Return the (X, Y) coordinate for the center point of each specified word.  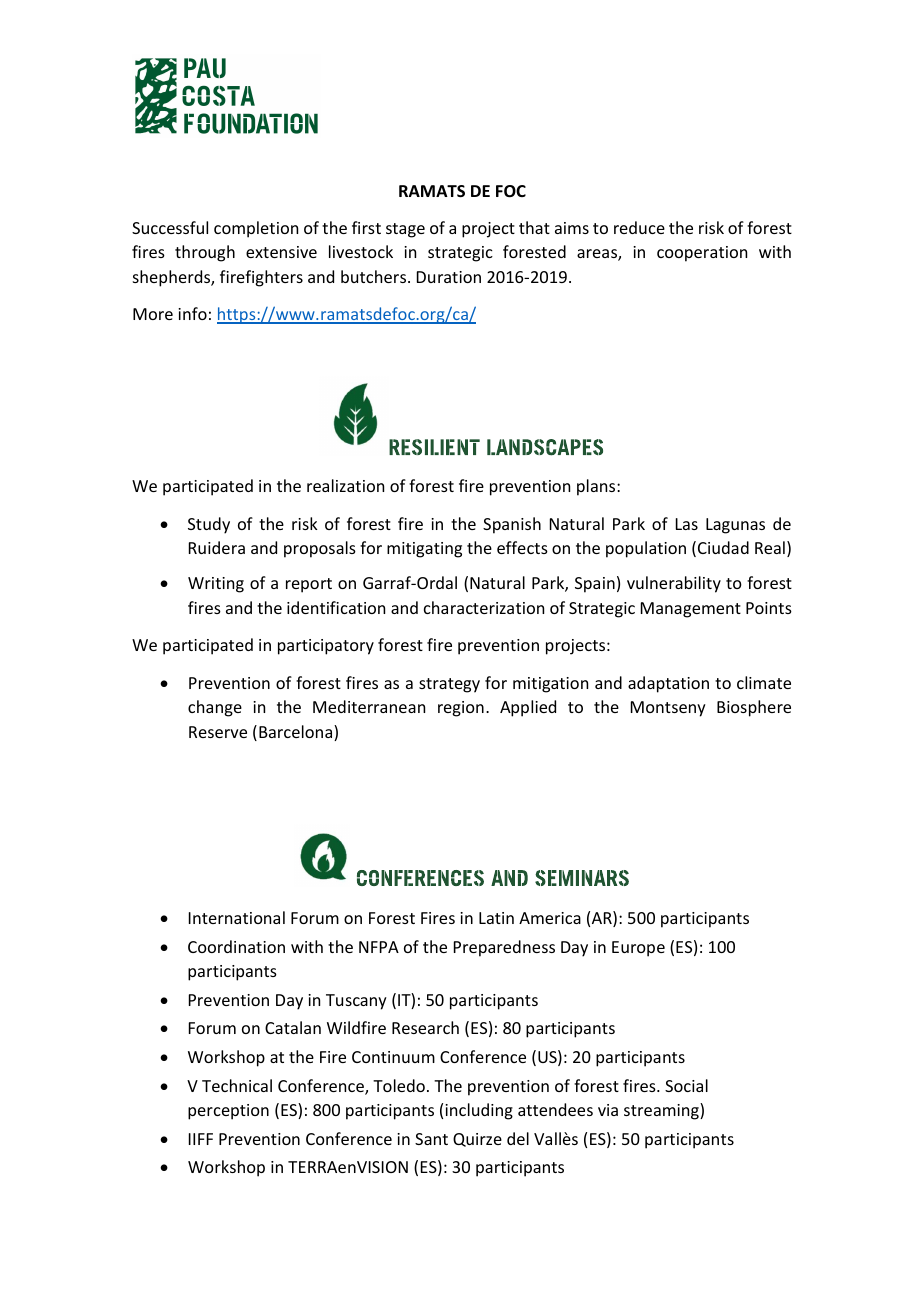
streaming (662, 1111)
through (205, 253)
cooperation (702, 254)
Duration (449, 277)
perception (228, 1112)
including (479, 1111)
